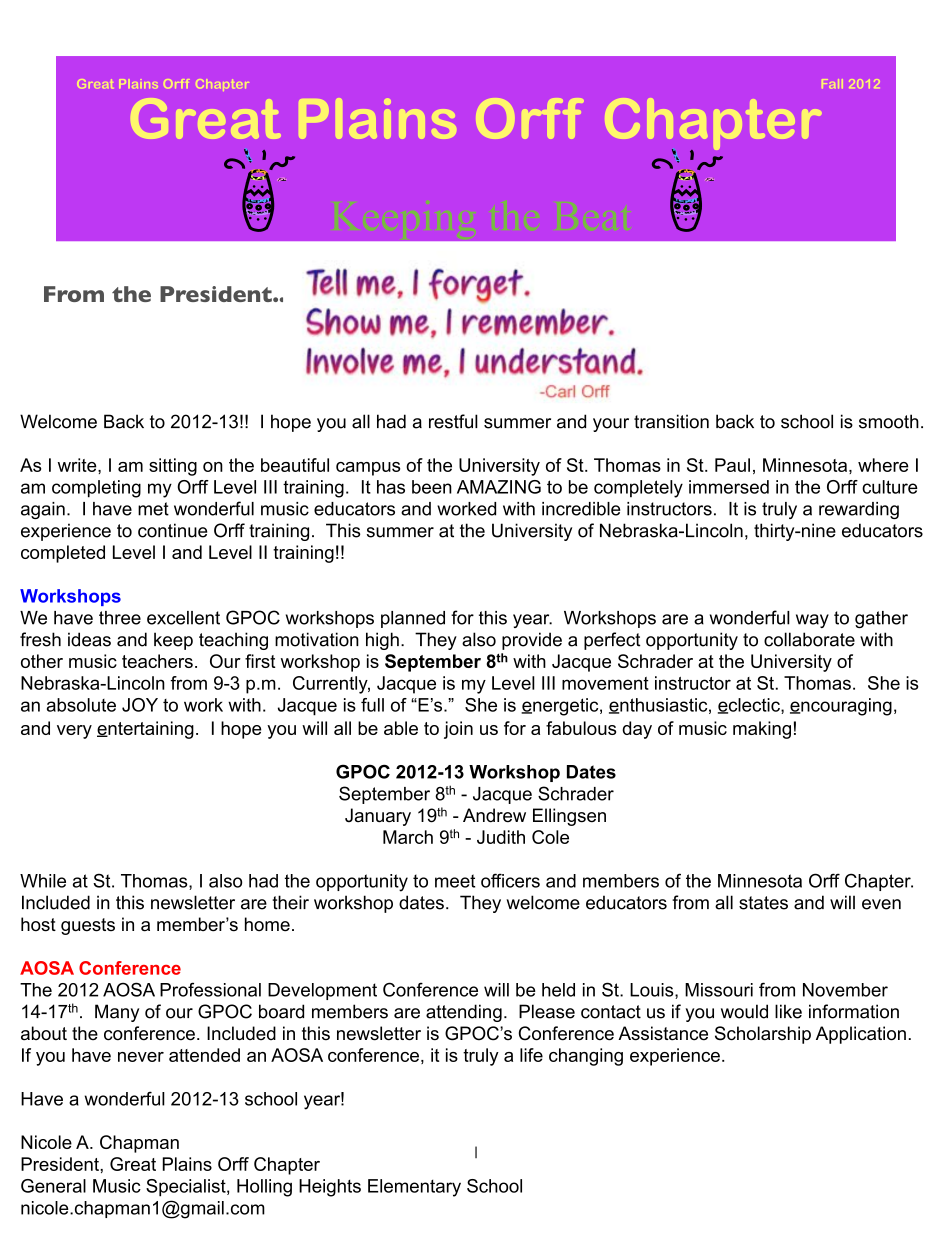 The height and width of the image is (1233, 952). What do you see at coordinates (173, 467) in the image?
I see `sitting` at bounding box center [173, 467].
